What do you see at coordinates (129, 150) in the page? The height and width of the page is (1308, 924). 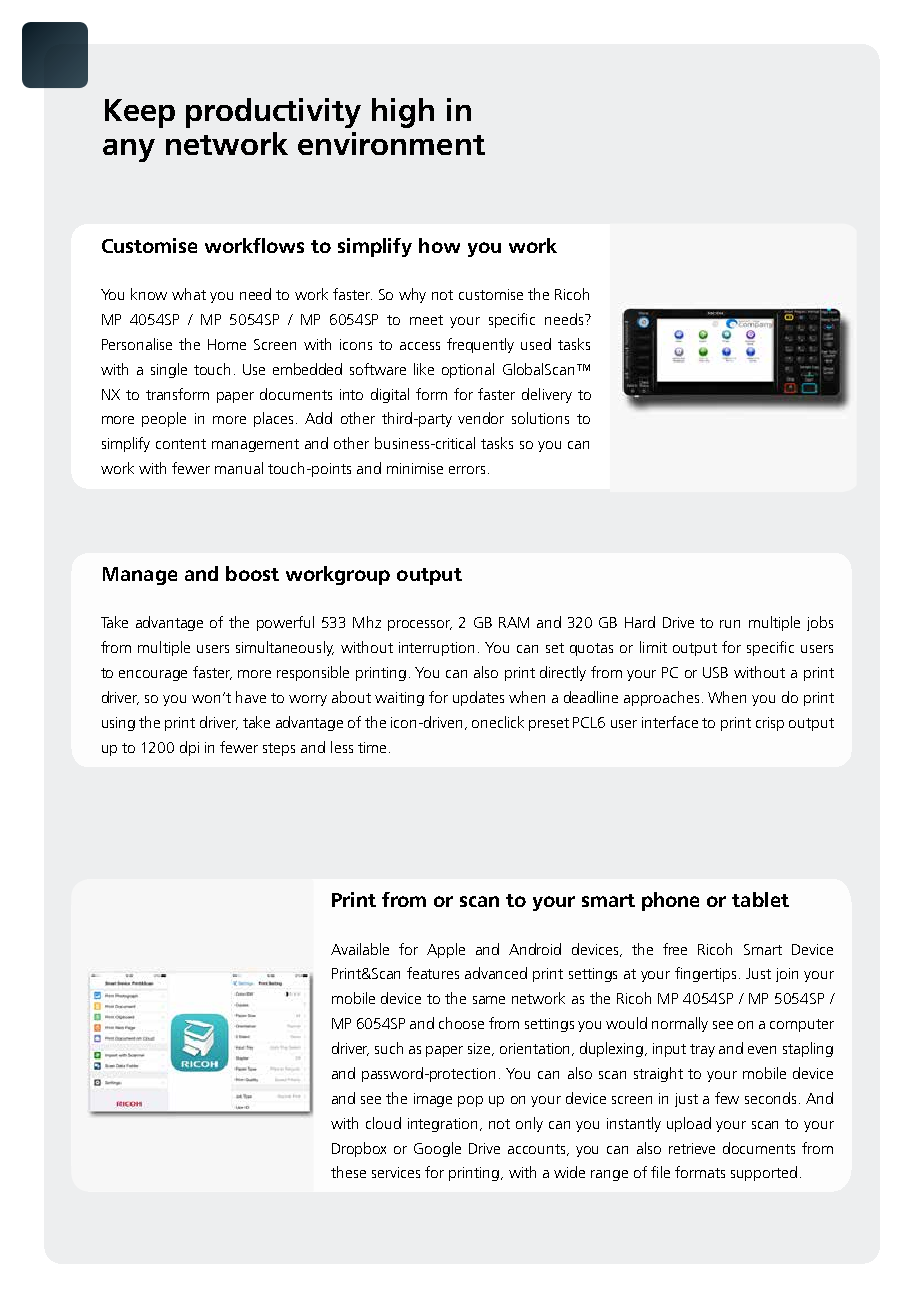 I see `any` at bounding box center [129, 150].
